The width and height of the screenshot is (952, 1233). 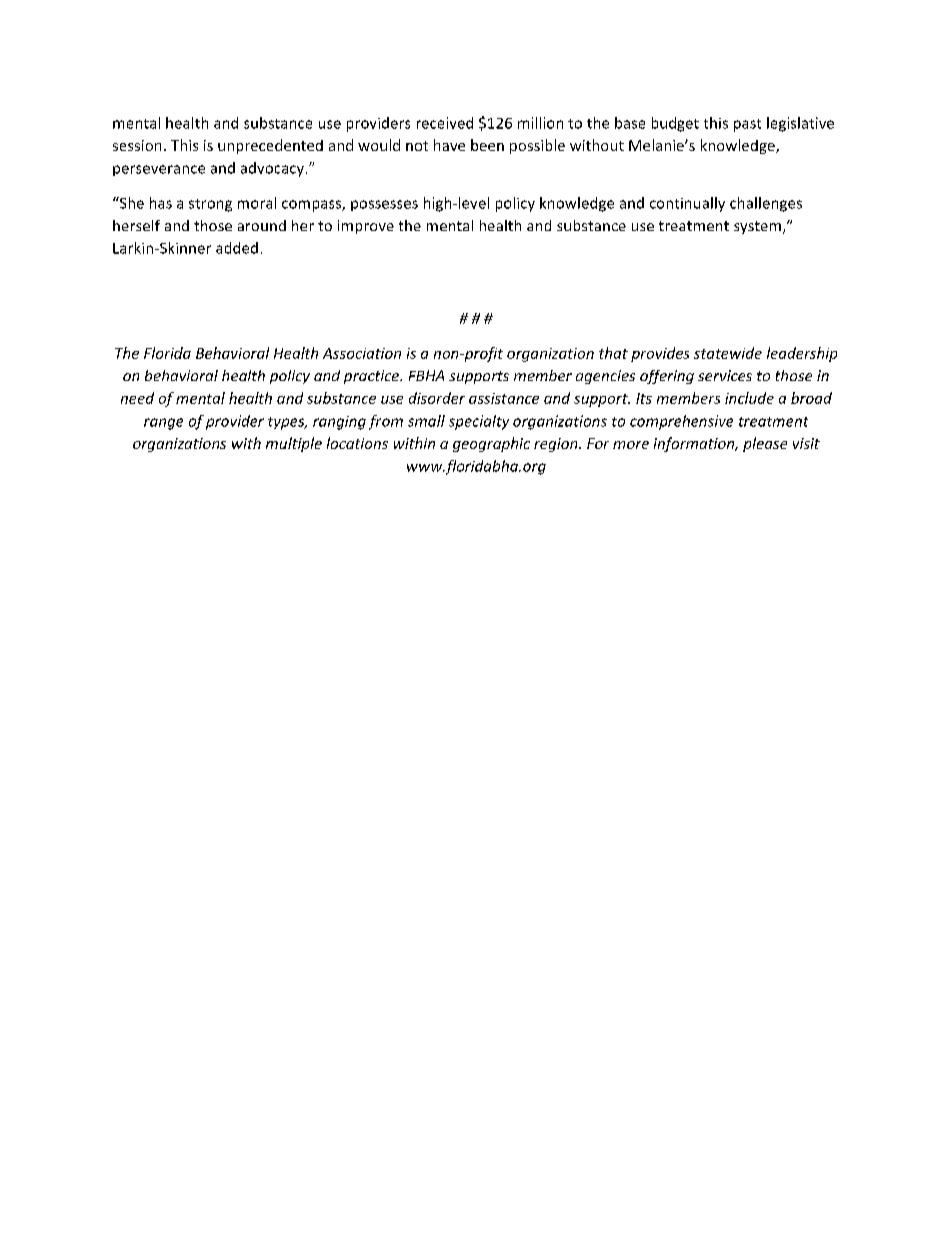 What do you see at coordinates (270, 146) in the screenshot?
I see `unprecedented` at bounding box center [270, 146].
